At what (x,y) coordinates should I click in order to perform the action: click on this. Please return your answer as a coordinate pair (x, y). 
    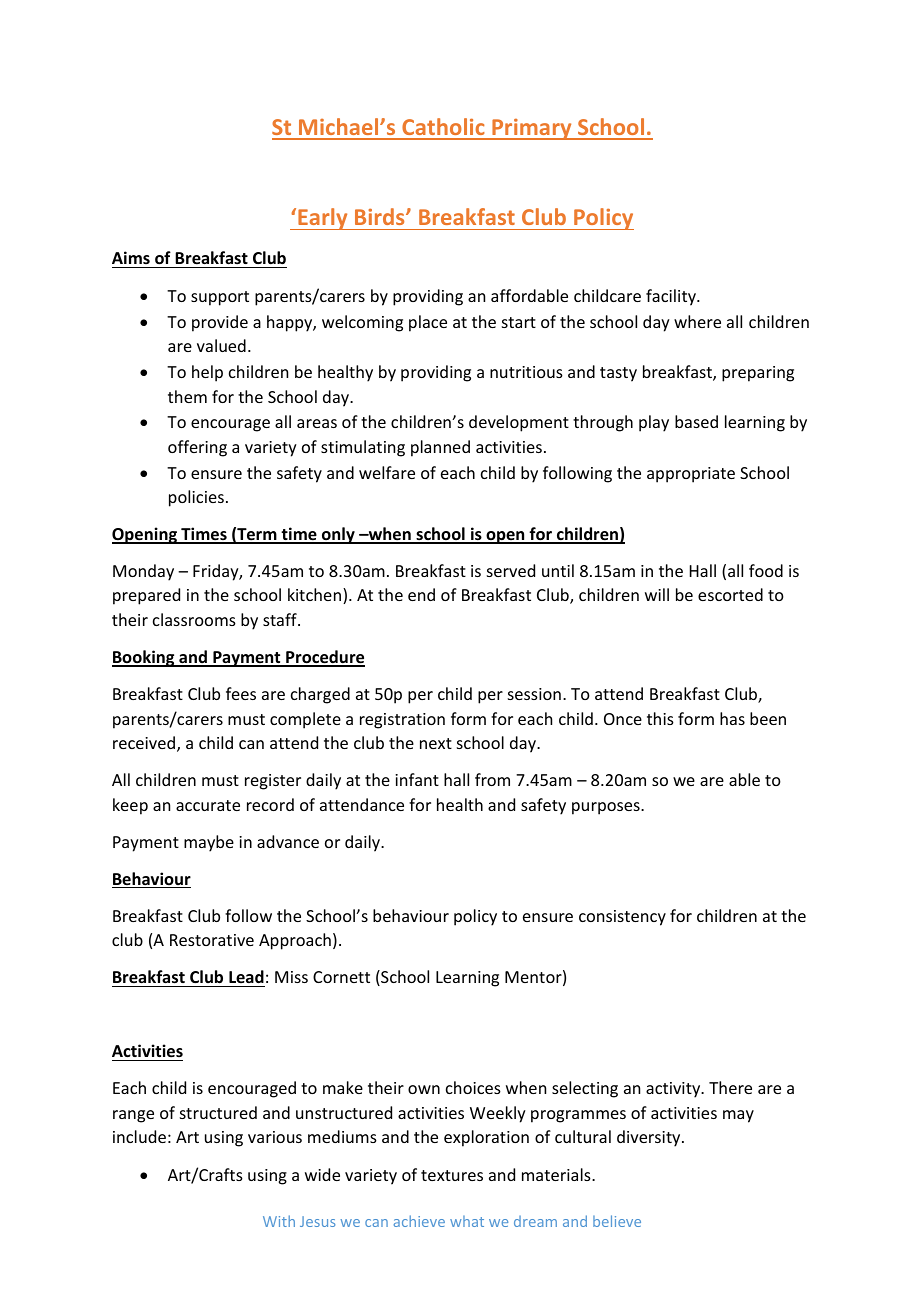
    Looking at the image, I should click on (660, 718).
